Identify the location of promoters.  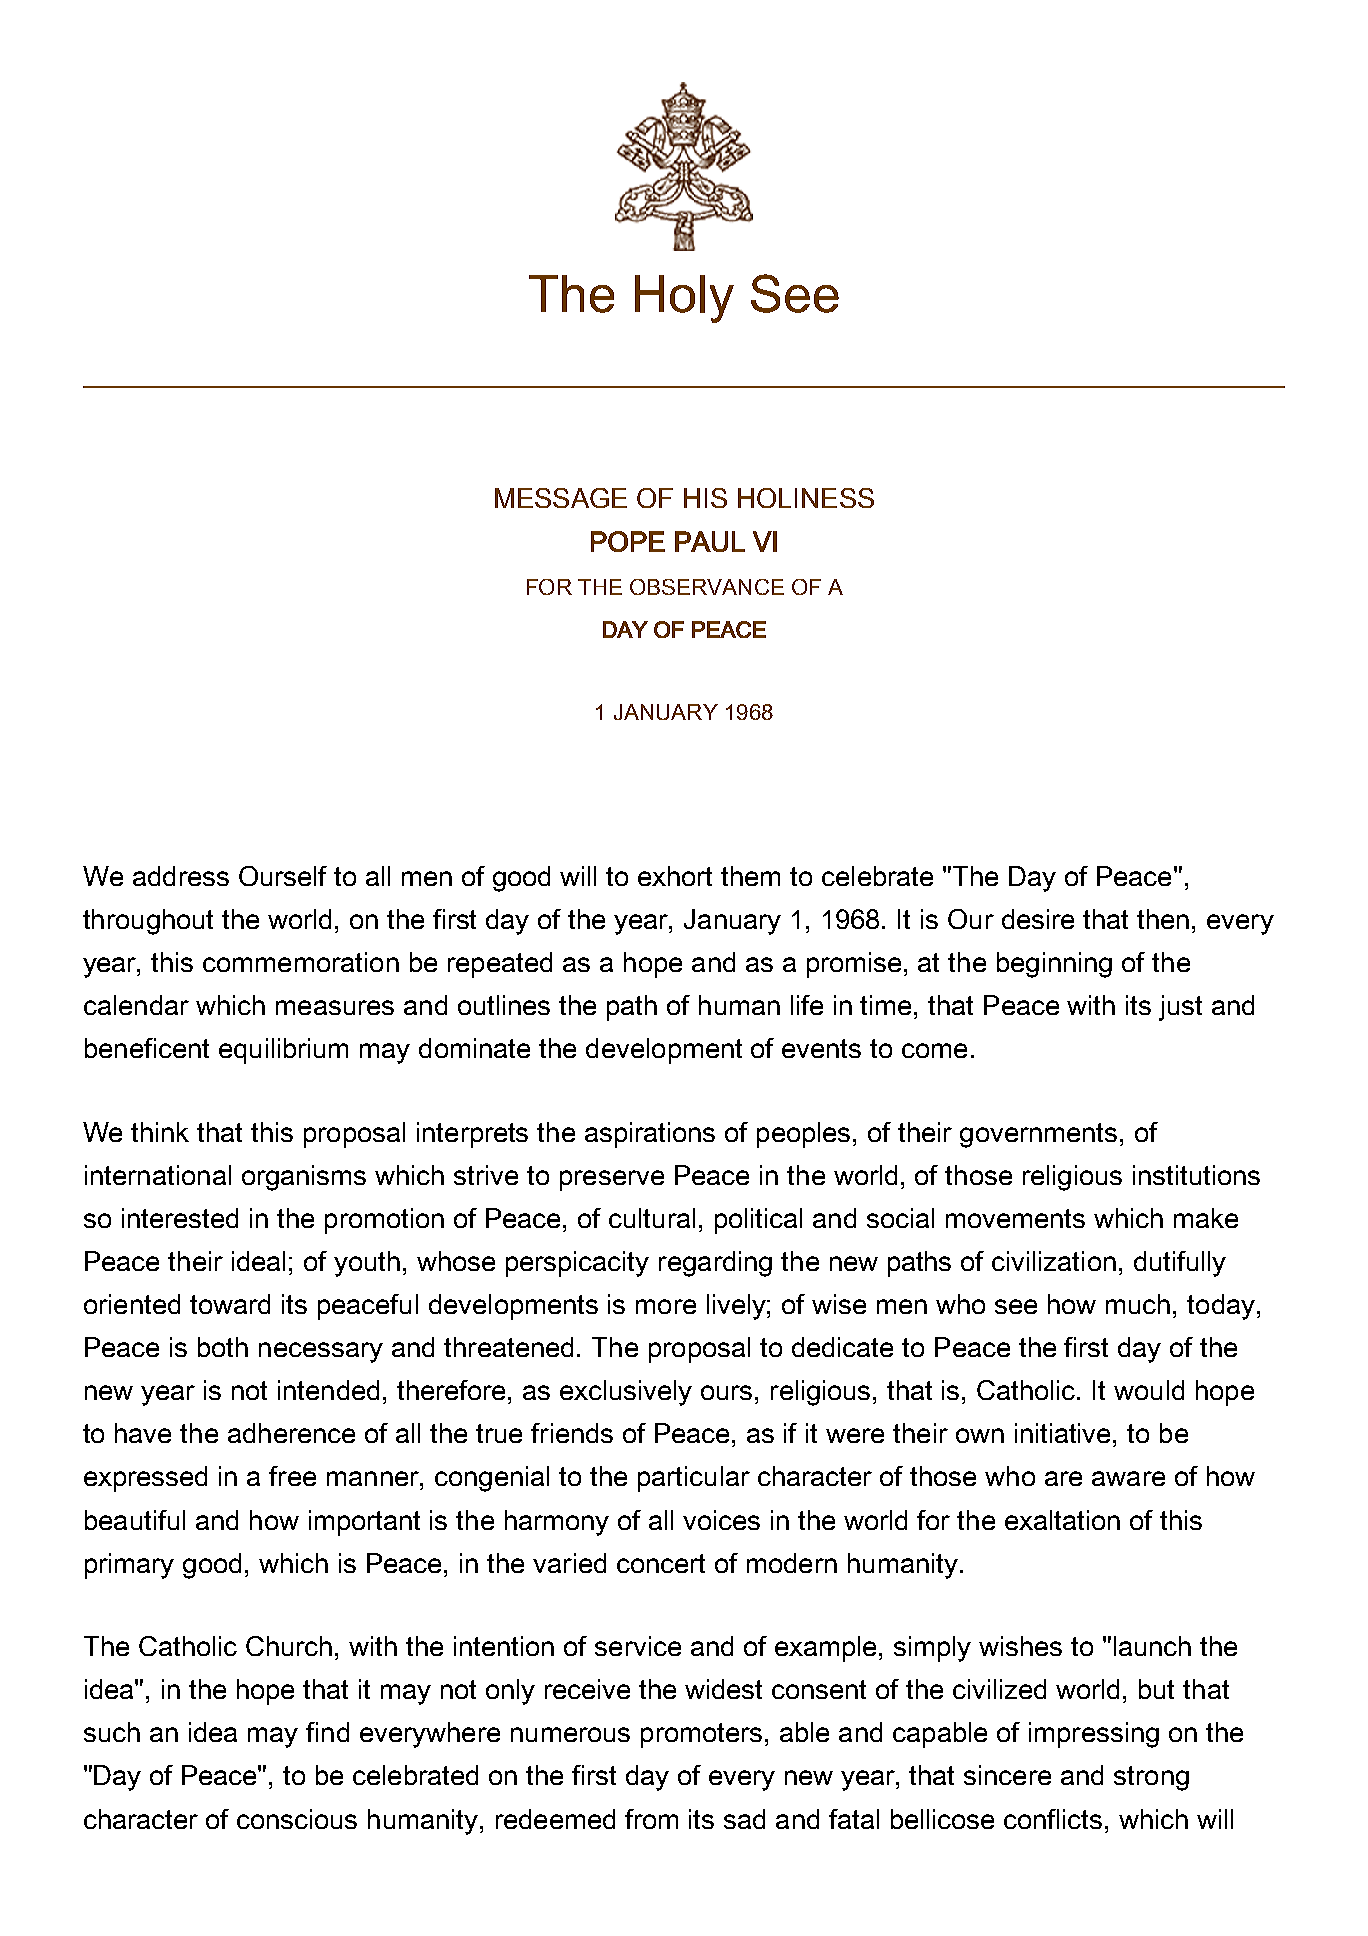
(701, 1735).
